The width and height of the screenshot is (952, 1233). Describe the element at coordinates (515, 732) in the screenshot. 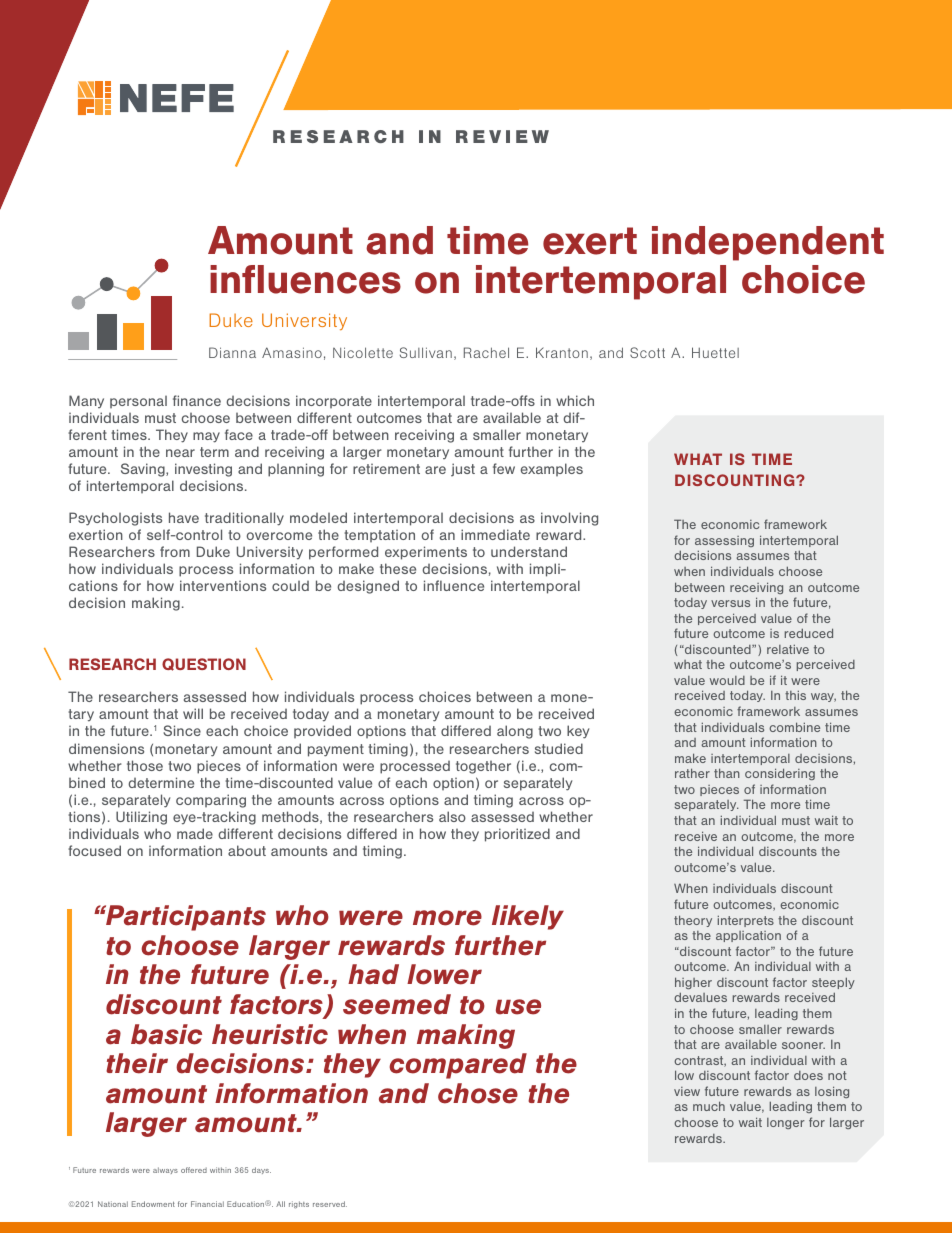

I see `along` at that location.
